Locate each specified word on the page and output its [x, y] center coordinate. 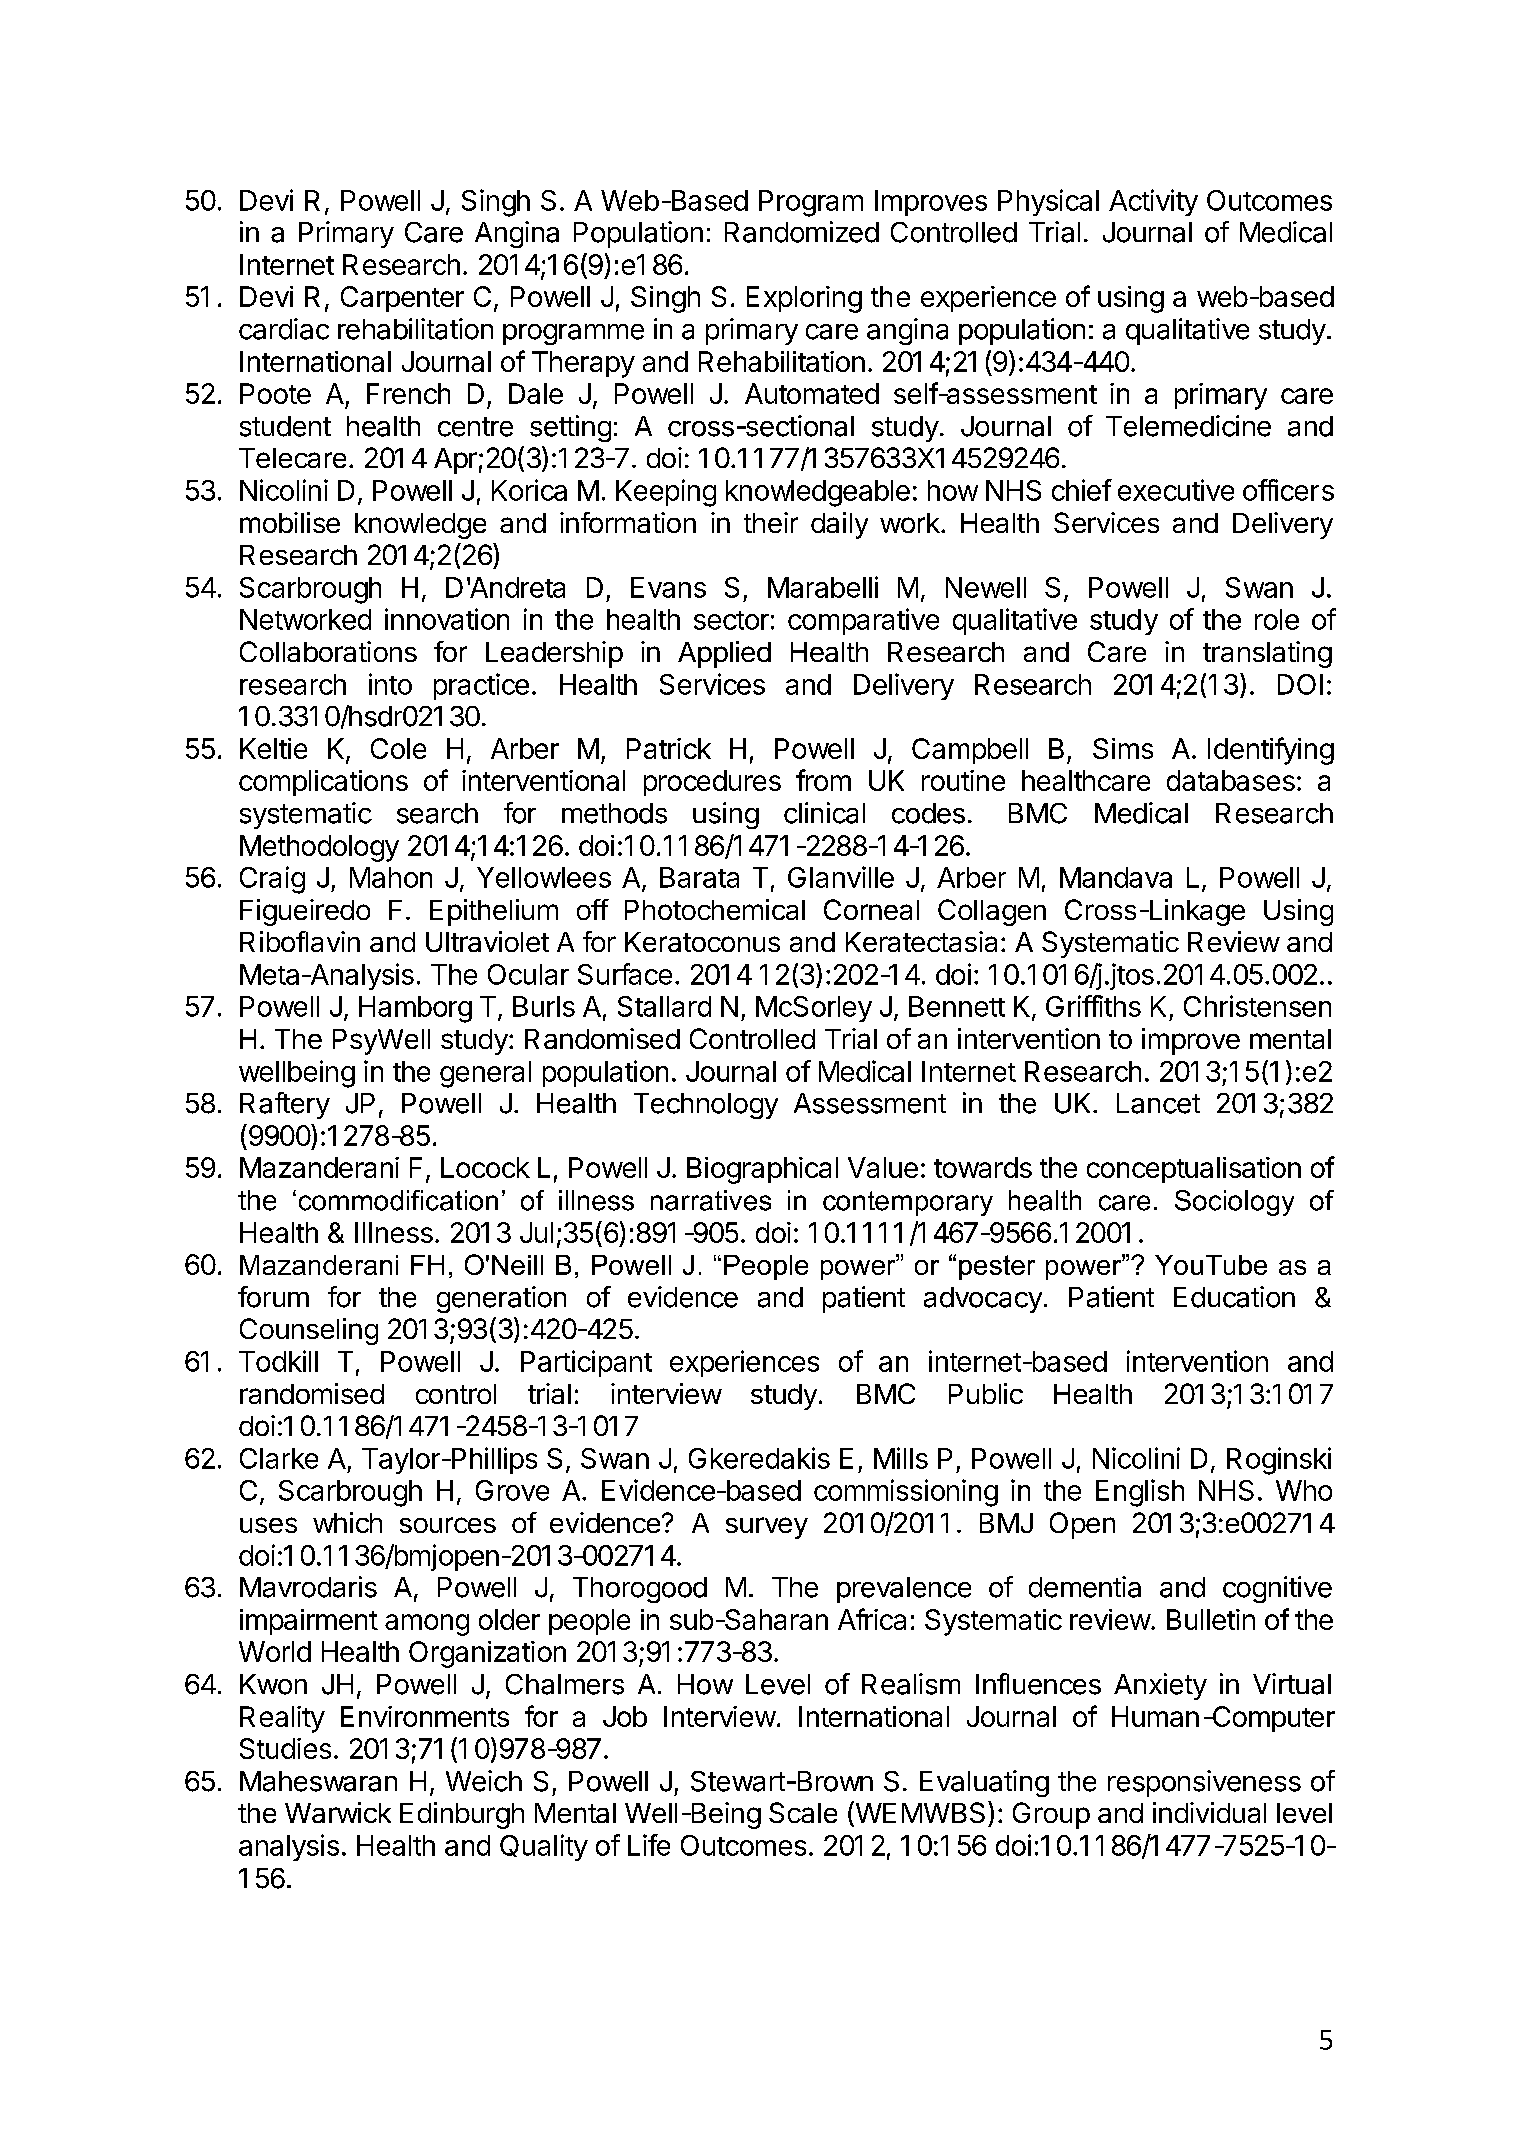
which [347, 1522]
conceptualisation [1194, 1170]
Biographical [762, 1170]
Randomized [802, 232]
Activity [1153, 202]
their [771, 522]
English [1140, 1493]
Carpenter [402, 299]
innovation [447, 619]
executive [1176, 490]
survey [767, 1528]
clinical [824, 813]
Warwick [338, 1812]
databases [1231, 780]
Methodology [319, 848]
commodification [398, 1200]
